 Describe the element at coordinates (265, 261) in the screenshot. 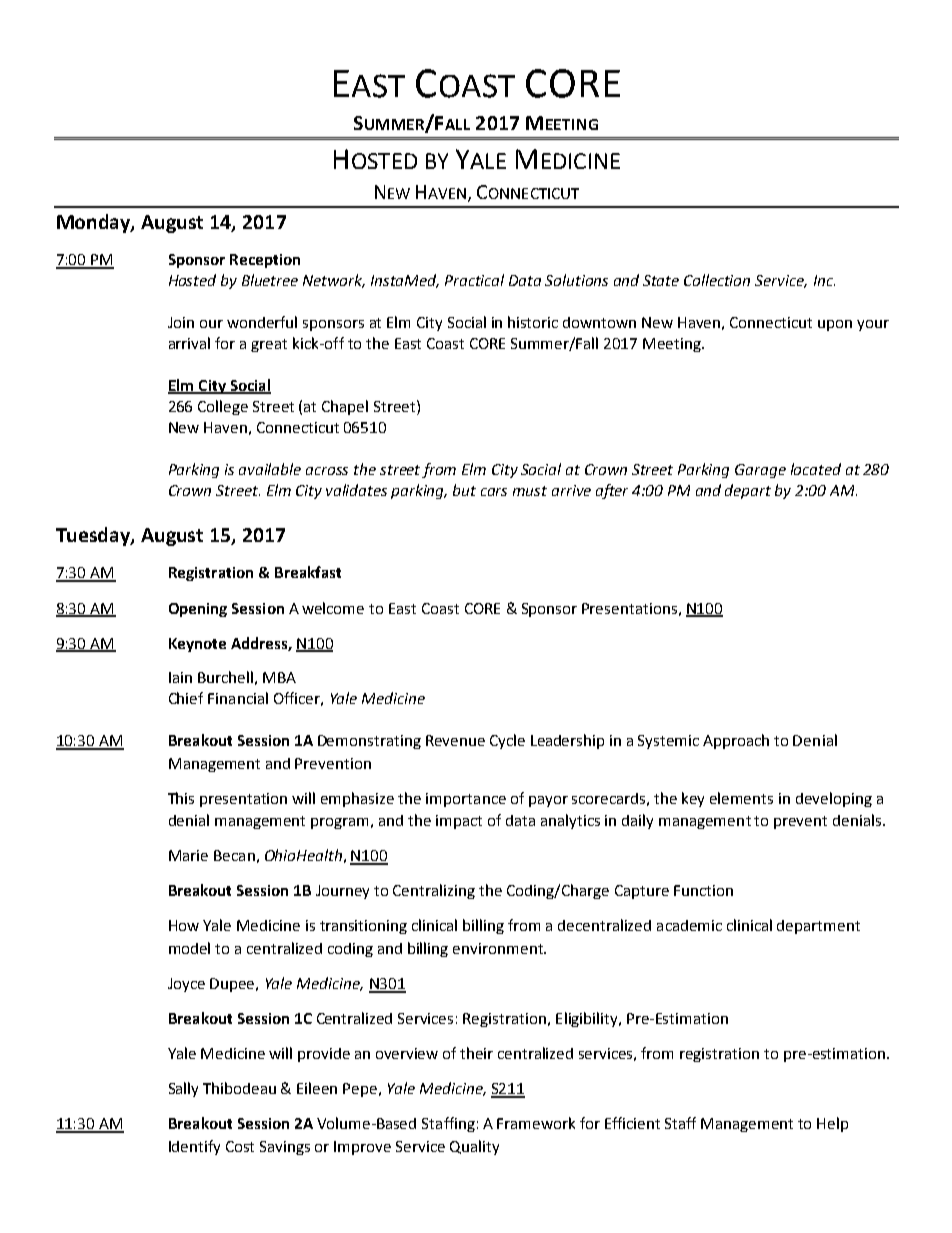

I see `Reception` at that location.
